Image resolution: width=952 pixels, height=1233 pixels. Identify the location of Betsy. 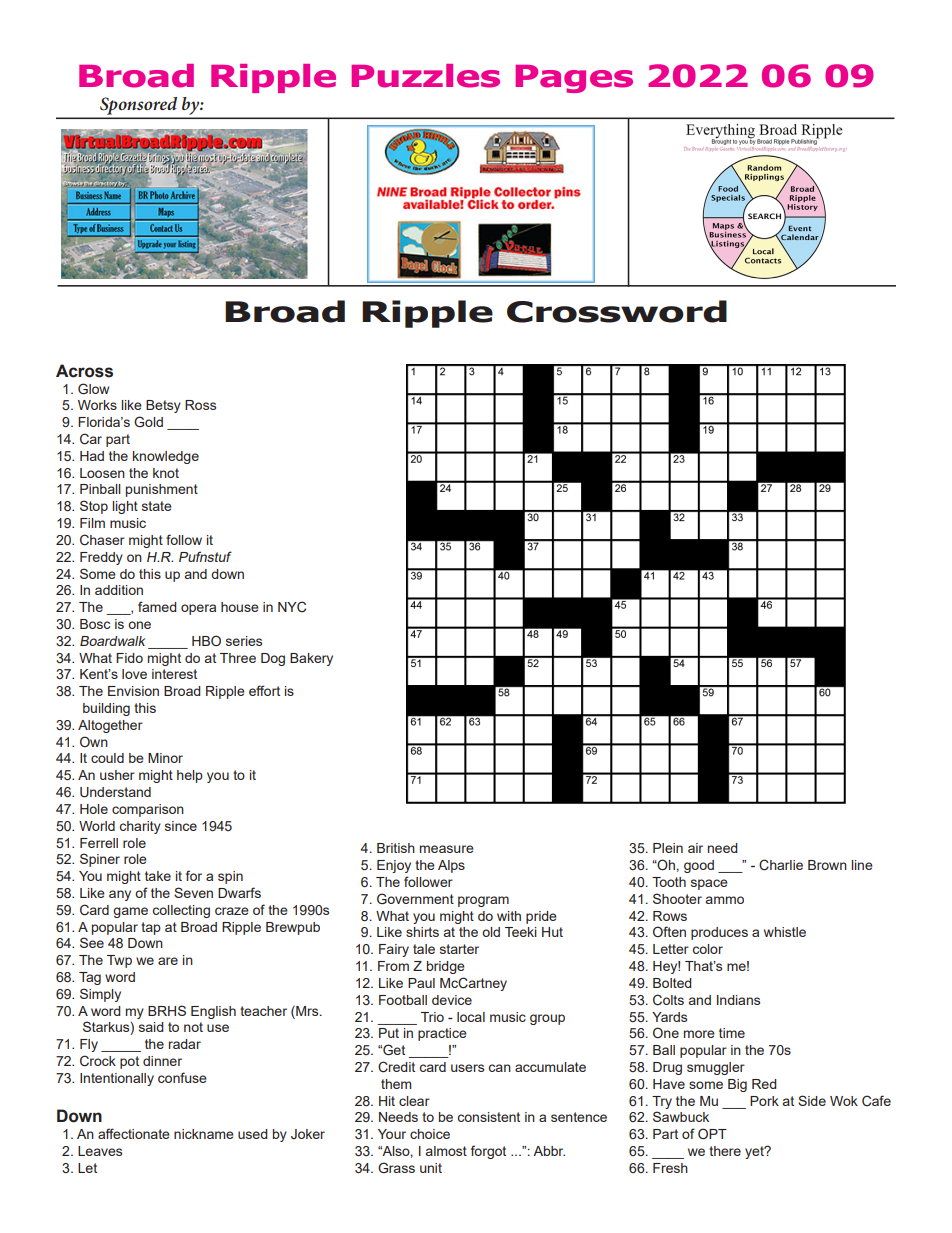
(163, 406).
